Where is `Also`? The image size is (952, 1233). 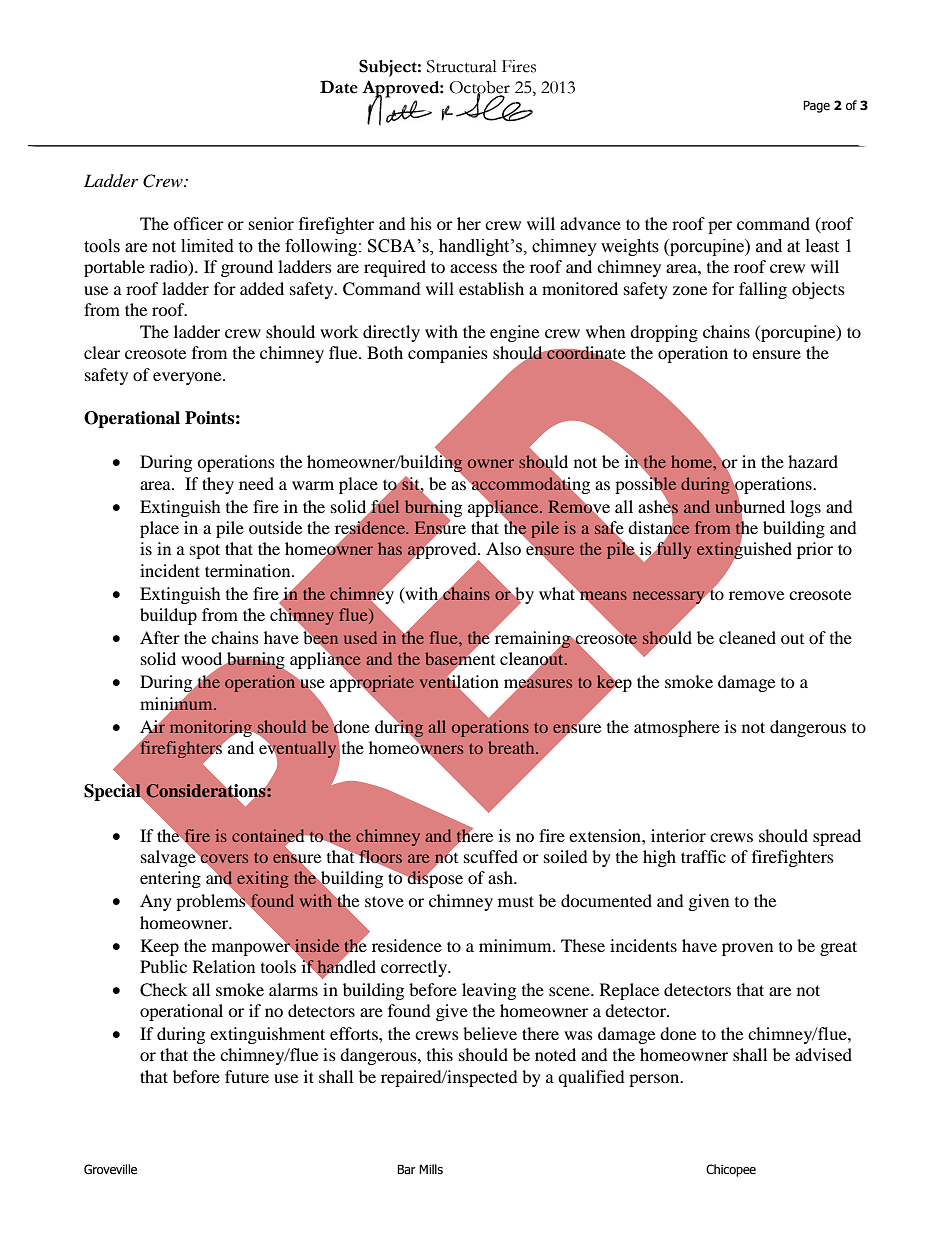 Also is located at coordinates (503, 548).
